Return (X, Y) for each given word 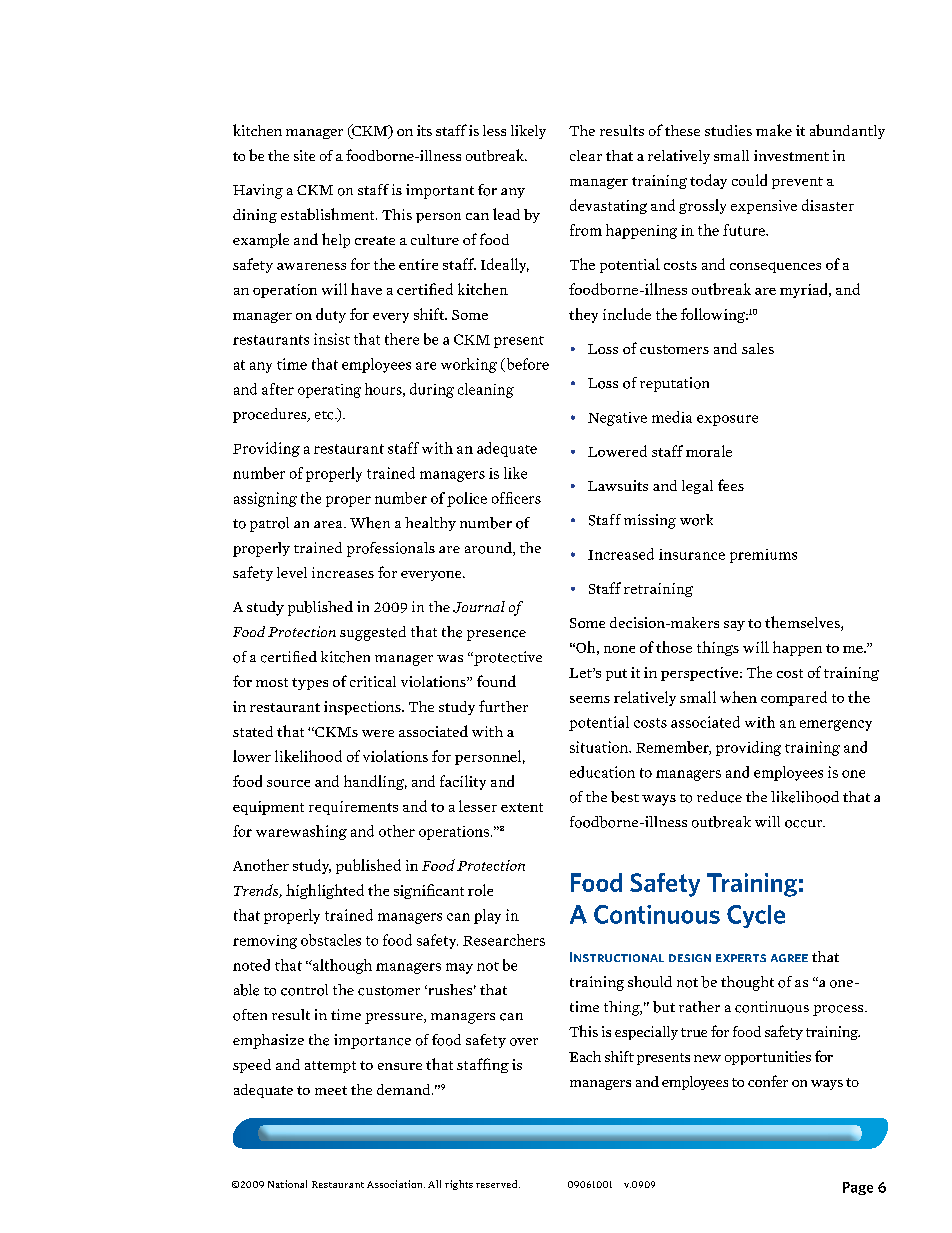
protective (507, 658)
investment (791, 155)
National (287, 1184)
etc (325, 415)
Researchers (504, 940)
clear (586, 155)
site (304, 155)
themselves (803, 623)
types (310, 684)
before (526, 365)
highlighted (325, 891)
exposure (727, 420)
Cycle (756, 916)
